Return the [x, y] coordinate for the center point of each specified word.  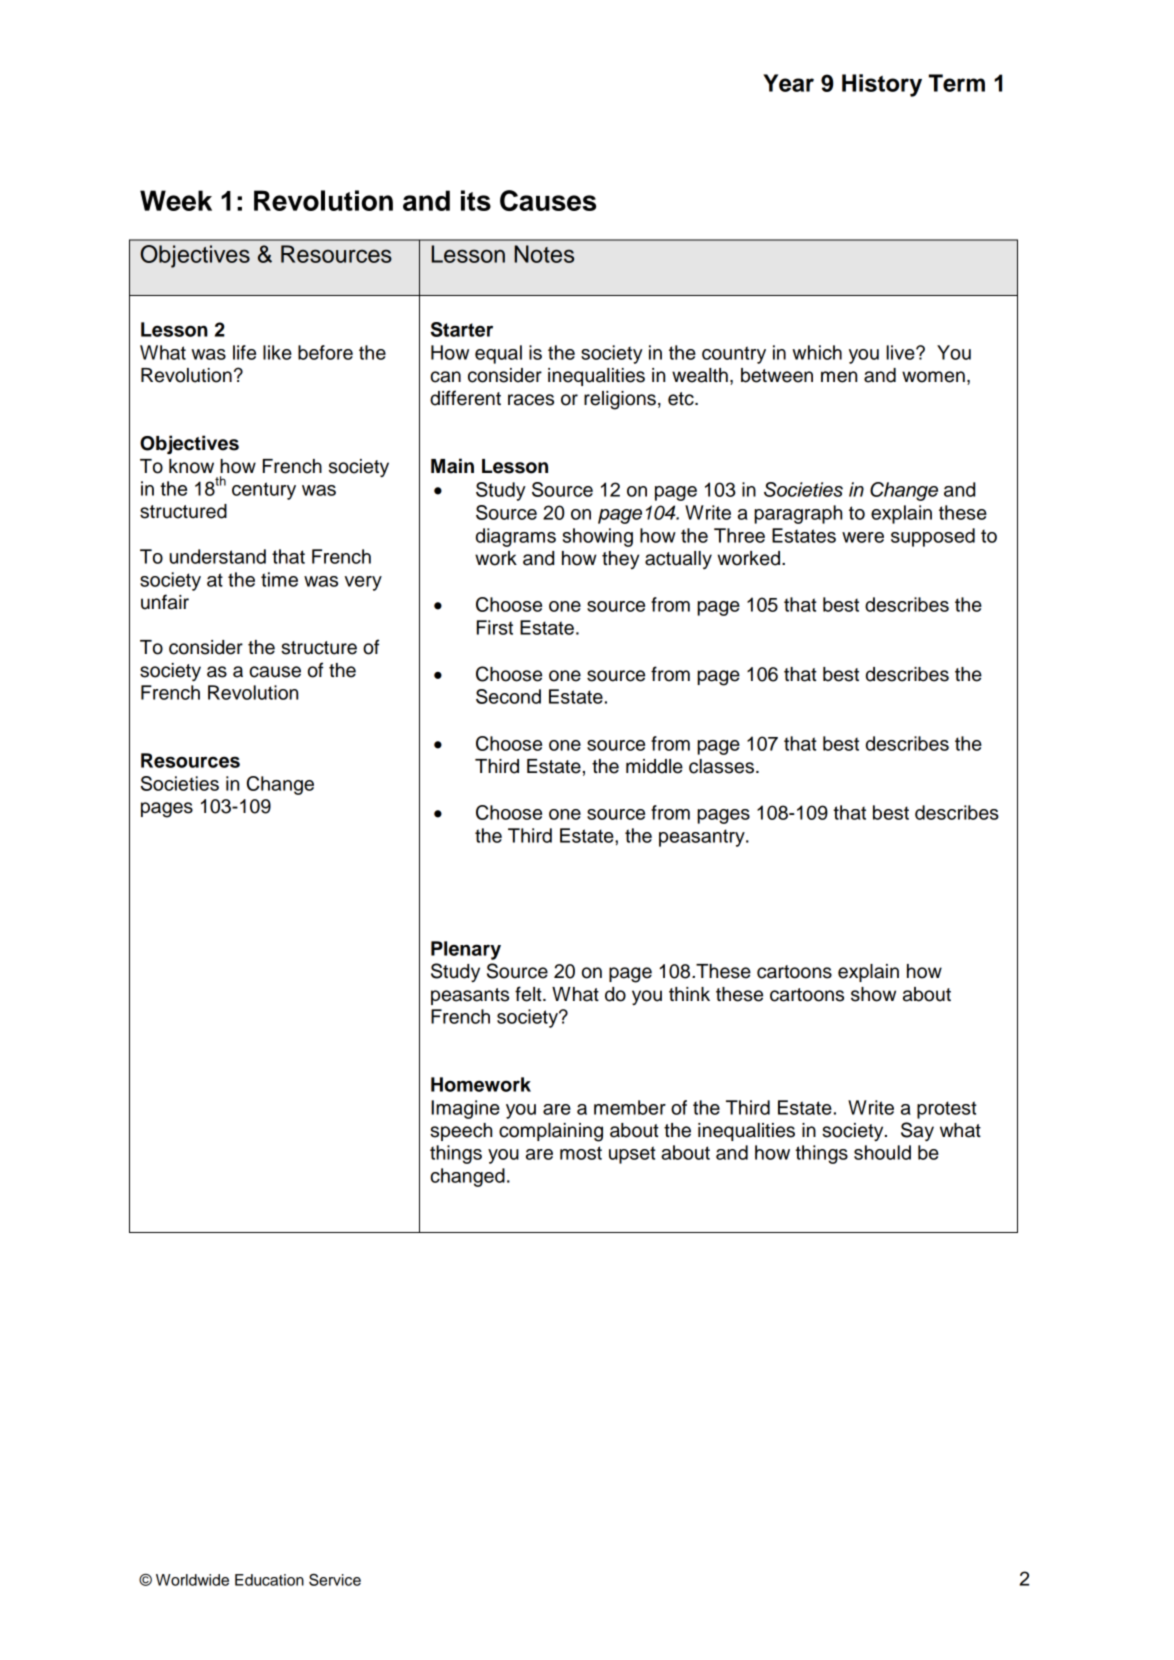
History [882, 85]
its [476, 200]
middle [654, 766]
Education [269, 1580]
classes [721, 766]
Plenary [466, 950]
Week [176, 200]
